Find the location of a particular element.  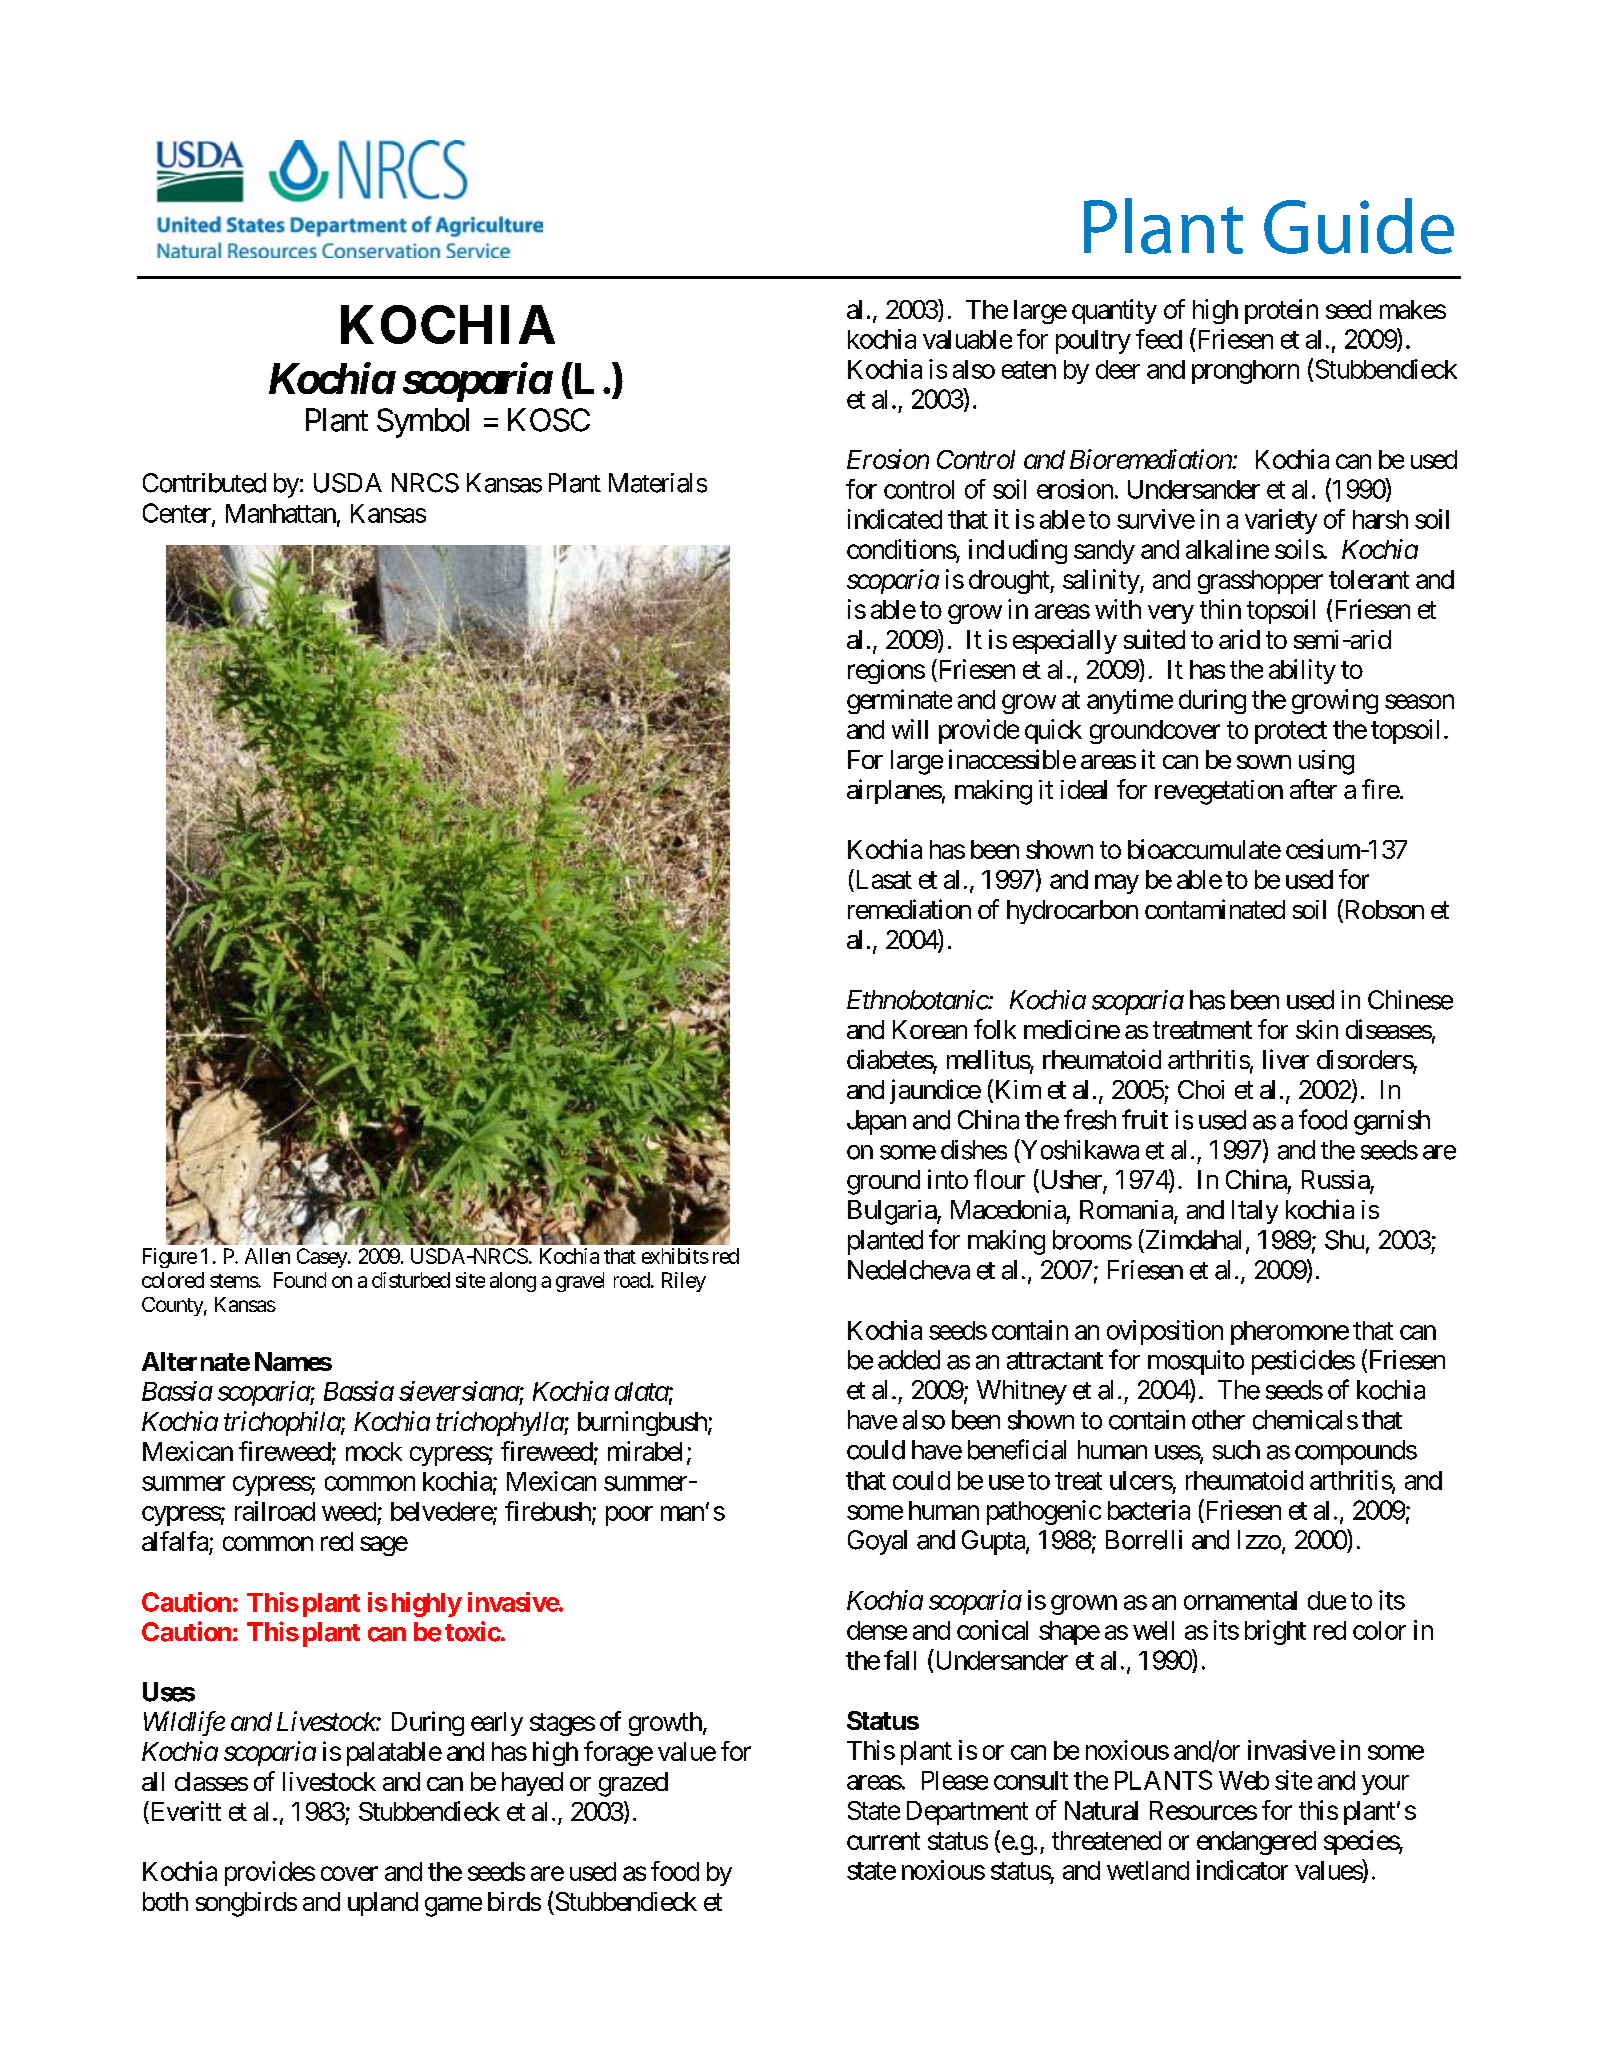

Japan is located at coordinates (876, 1122).
